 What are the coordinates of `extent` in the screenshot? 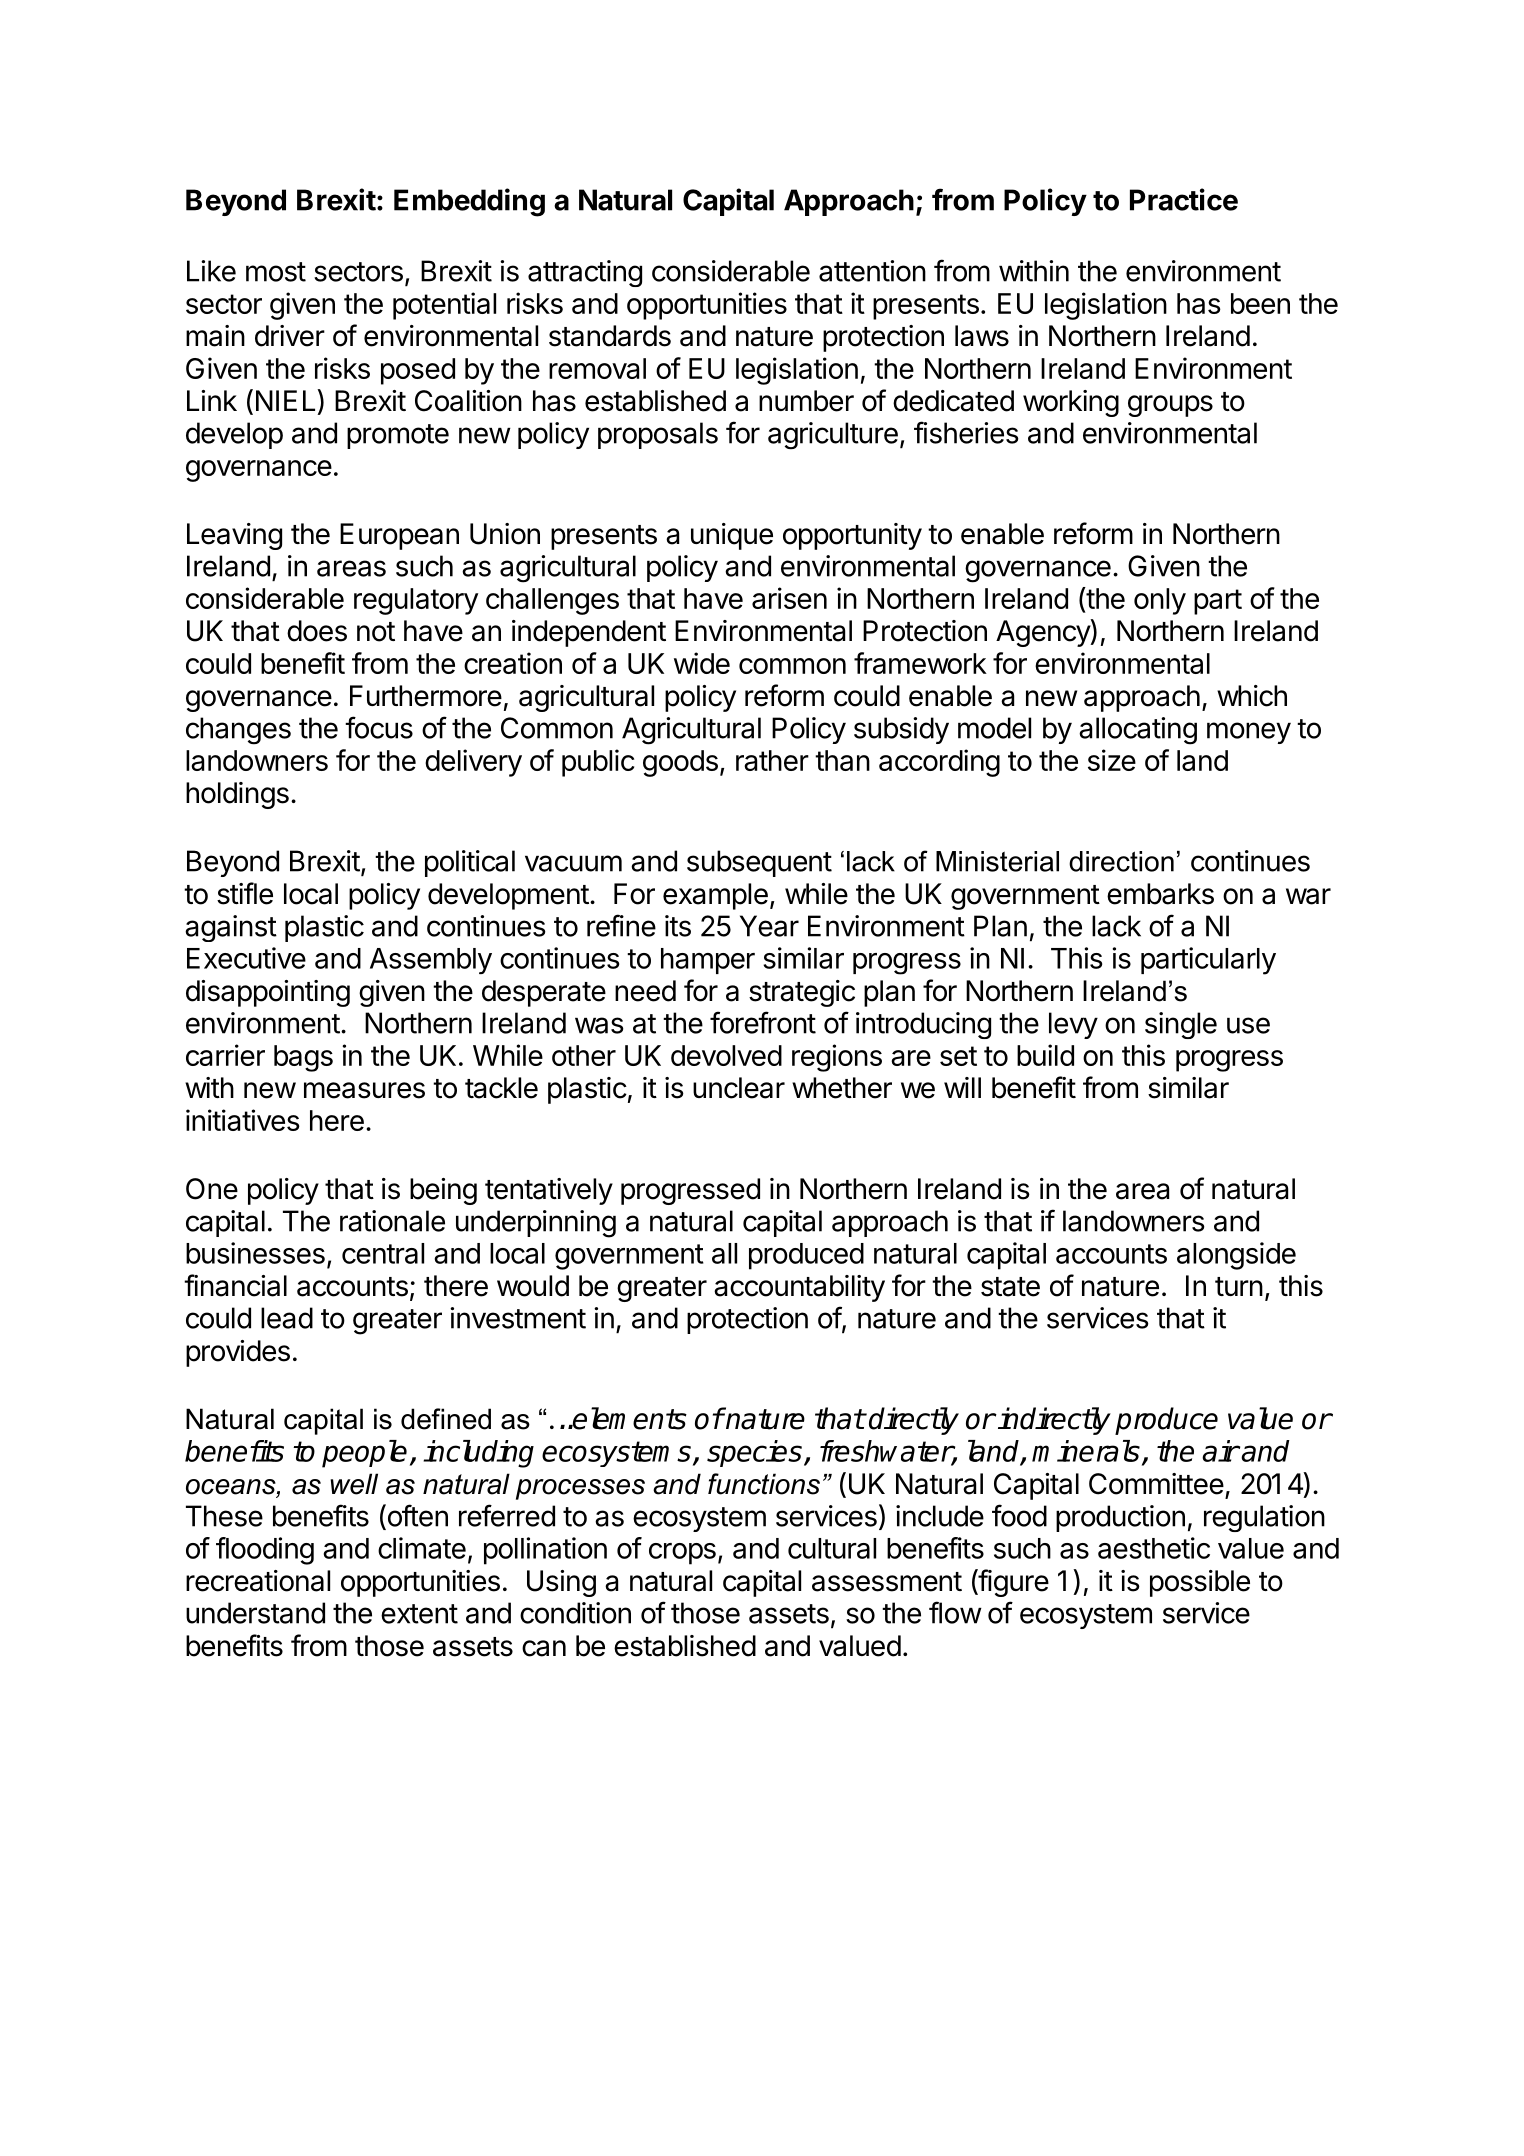 It's located at (419, 1614).
